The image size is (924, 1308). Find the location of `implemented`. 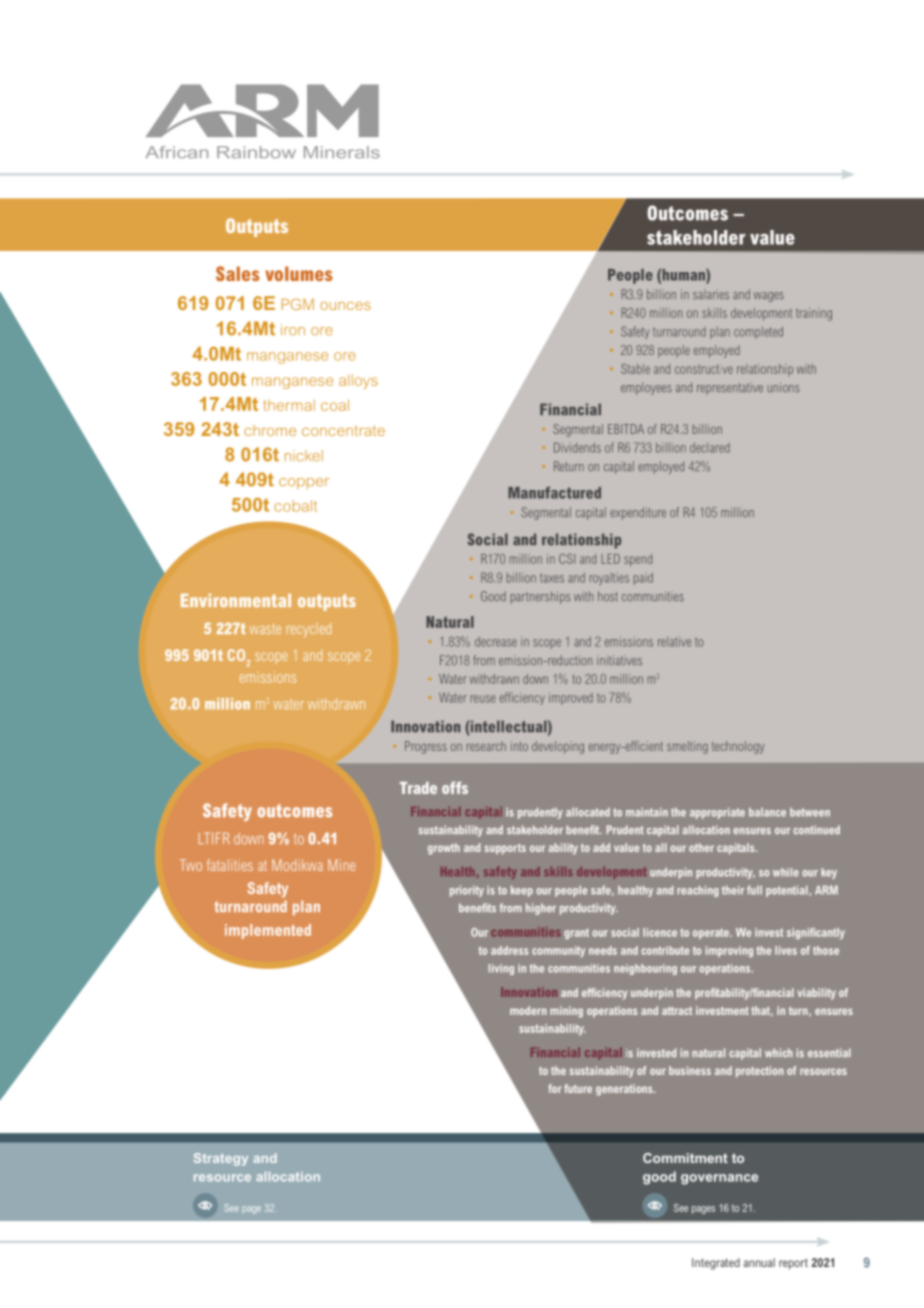

implemented is located at coordinates (268, 931).
